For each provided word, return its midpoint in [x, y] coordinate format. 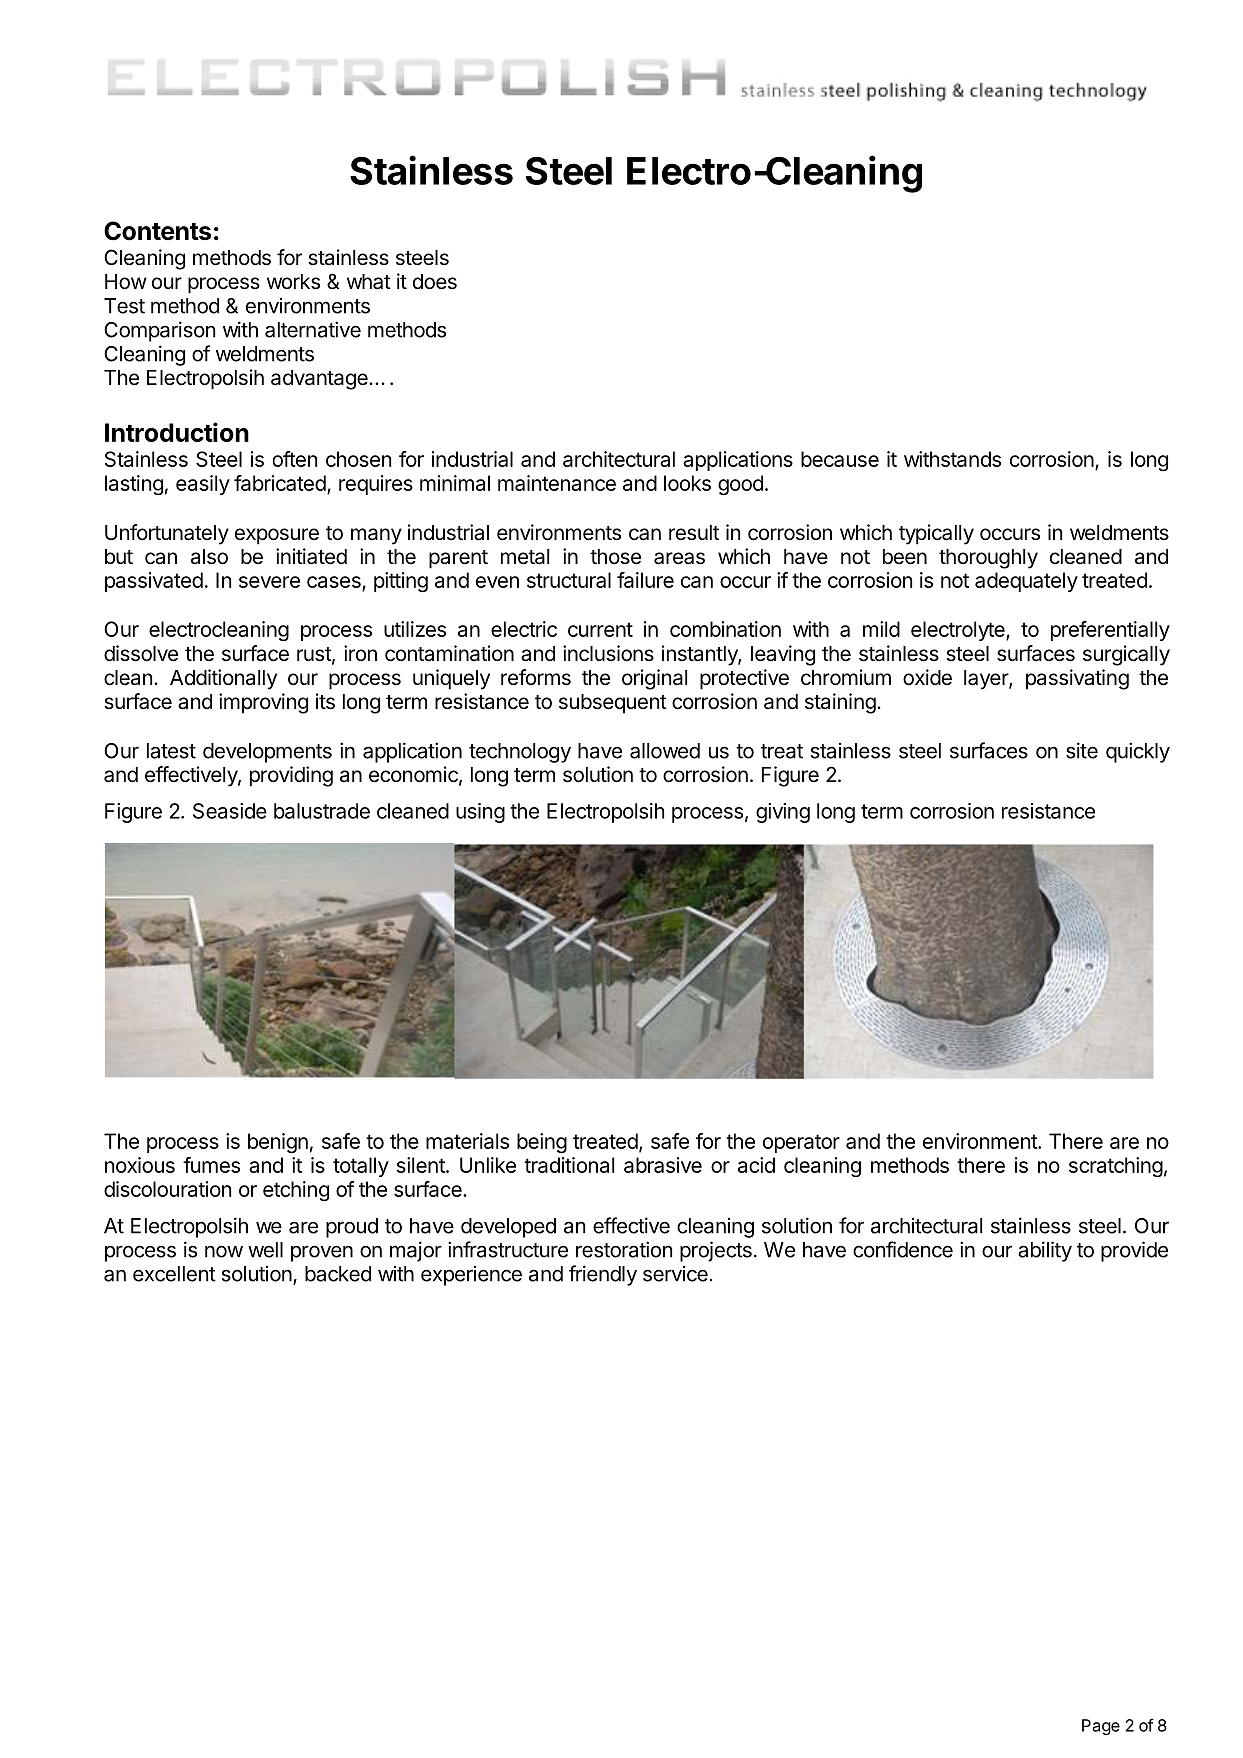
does [435, 282]
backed [338, 1274]
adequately [1026, 582]
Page [1101, 1727]
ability [1045, 1251]
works [293, 282]
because [840, 459]
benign [278, 1143]
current [600, 629]
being [542, 1143]
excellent [174, 1274]
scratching [1116, 1167]
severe [269, 582]
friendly [603, 1275]
